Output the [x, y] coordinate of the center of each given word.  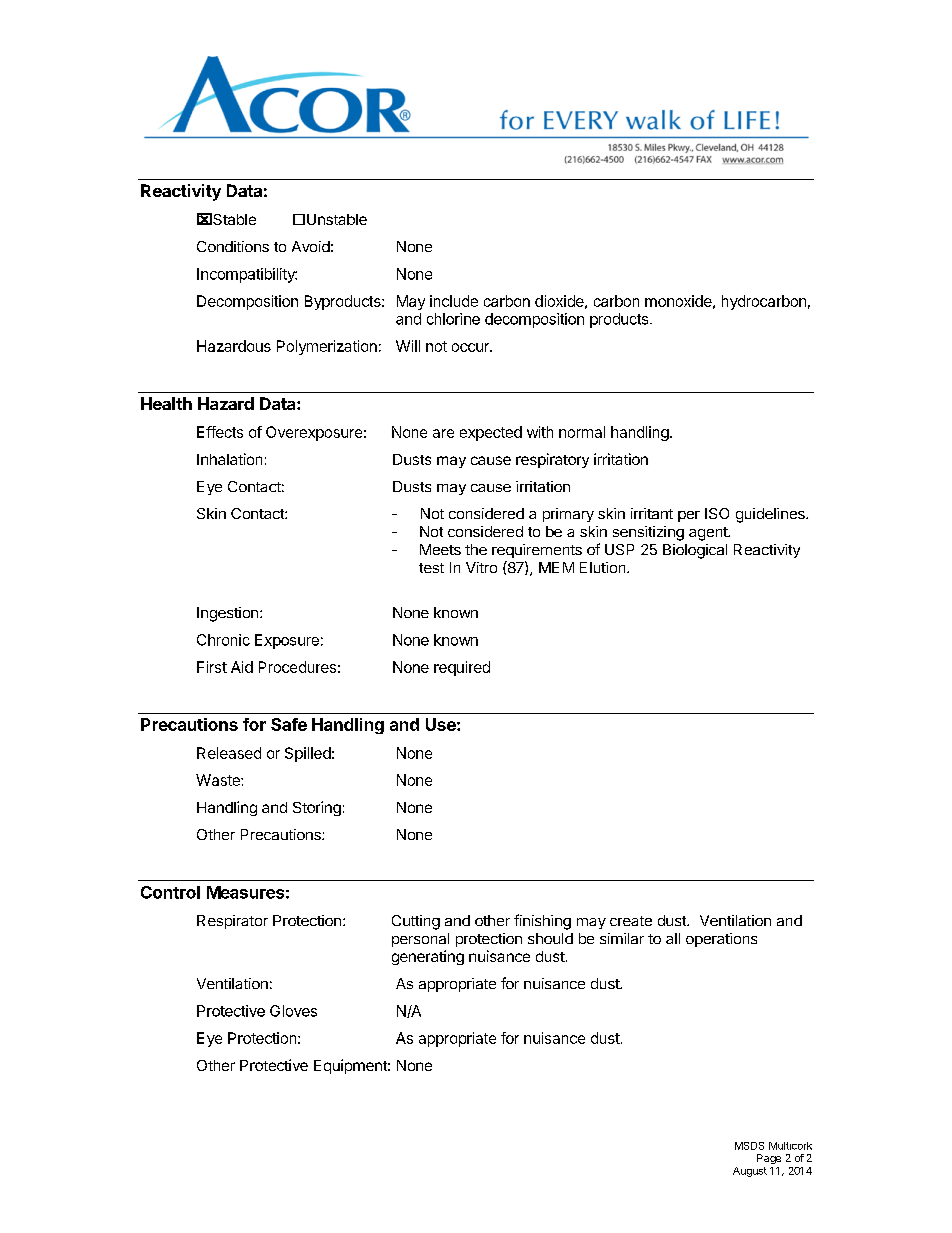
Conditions [233, 246]
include [454, 301]
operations [721, 940]
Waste [219, 780]
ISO [717, 513]
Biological [695, 551]
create [631, 921]
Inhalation [229, 459]
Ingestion [227, 614]
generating [428, 957]
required [462, 668]
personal [420, 940]
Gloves [293, 1011]
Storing [317, 808]
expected [491, 433]
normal [582, 432]
